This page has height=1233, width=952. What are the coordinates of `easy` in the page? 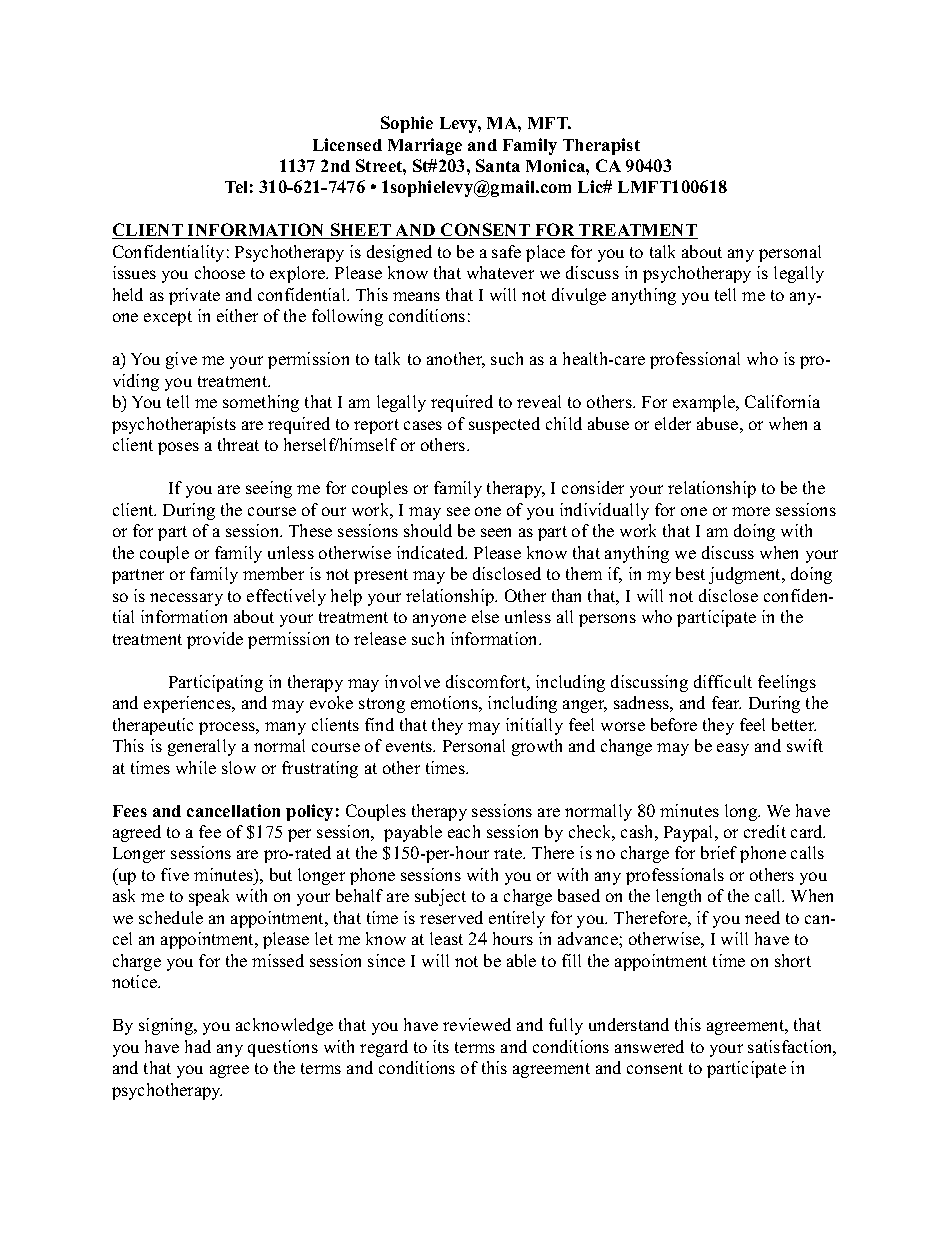 It's located at (733, 749).
